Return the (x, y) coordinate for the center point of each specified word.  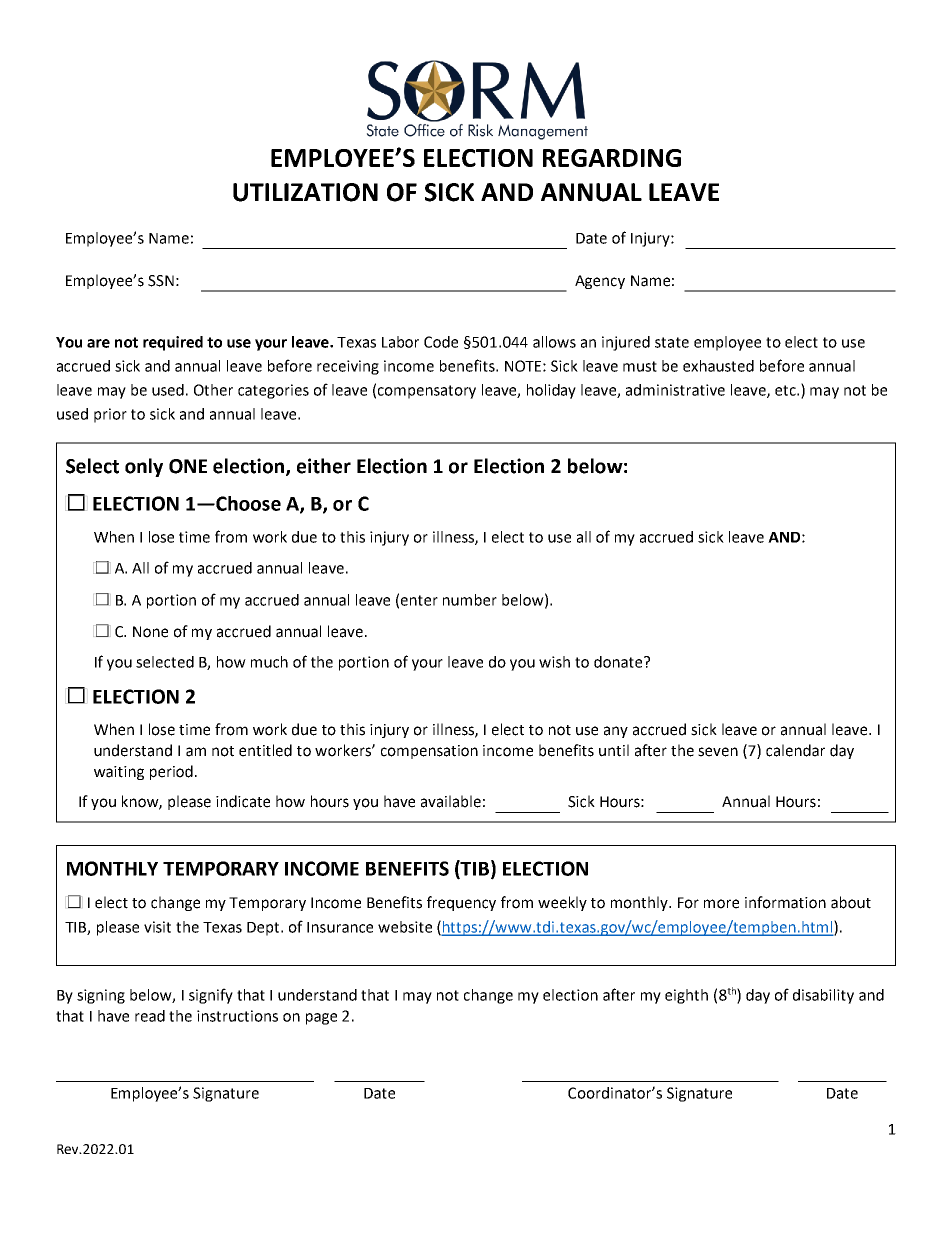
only (144, 467)
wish (554, 662)
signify (211, 996)
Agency (600, 282)
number (470, 600)
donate (619, 662)
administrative (675, 390)
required (173, 343)
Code (441, 342)
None (150, 632)
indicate (243, 801)
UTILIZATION (305, 192)
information (785, 902)
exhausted (718, 366)
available (451, 801)
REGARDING (612, 158)
